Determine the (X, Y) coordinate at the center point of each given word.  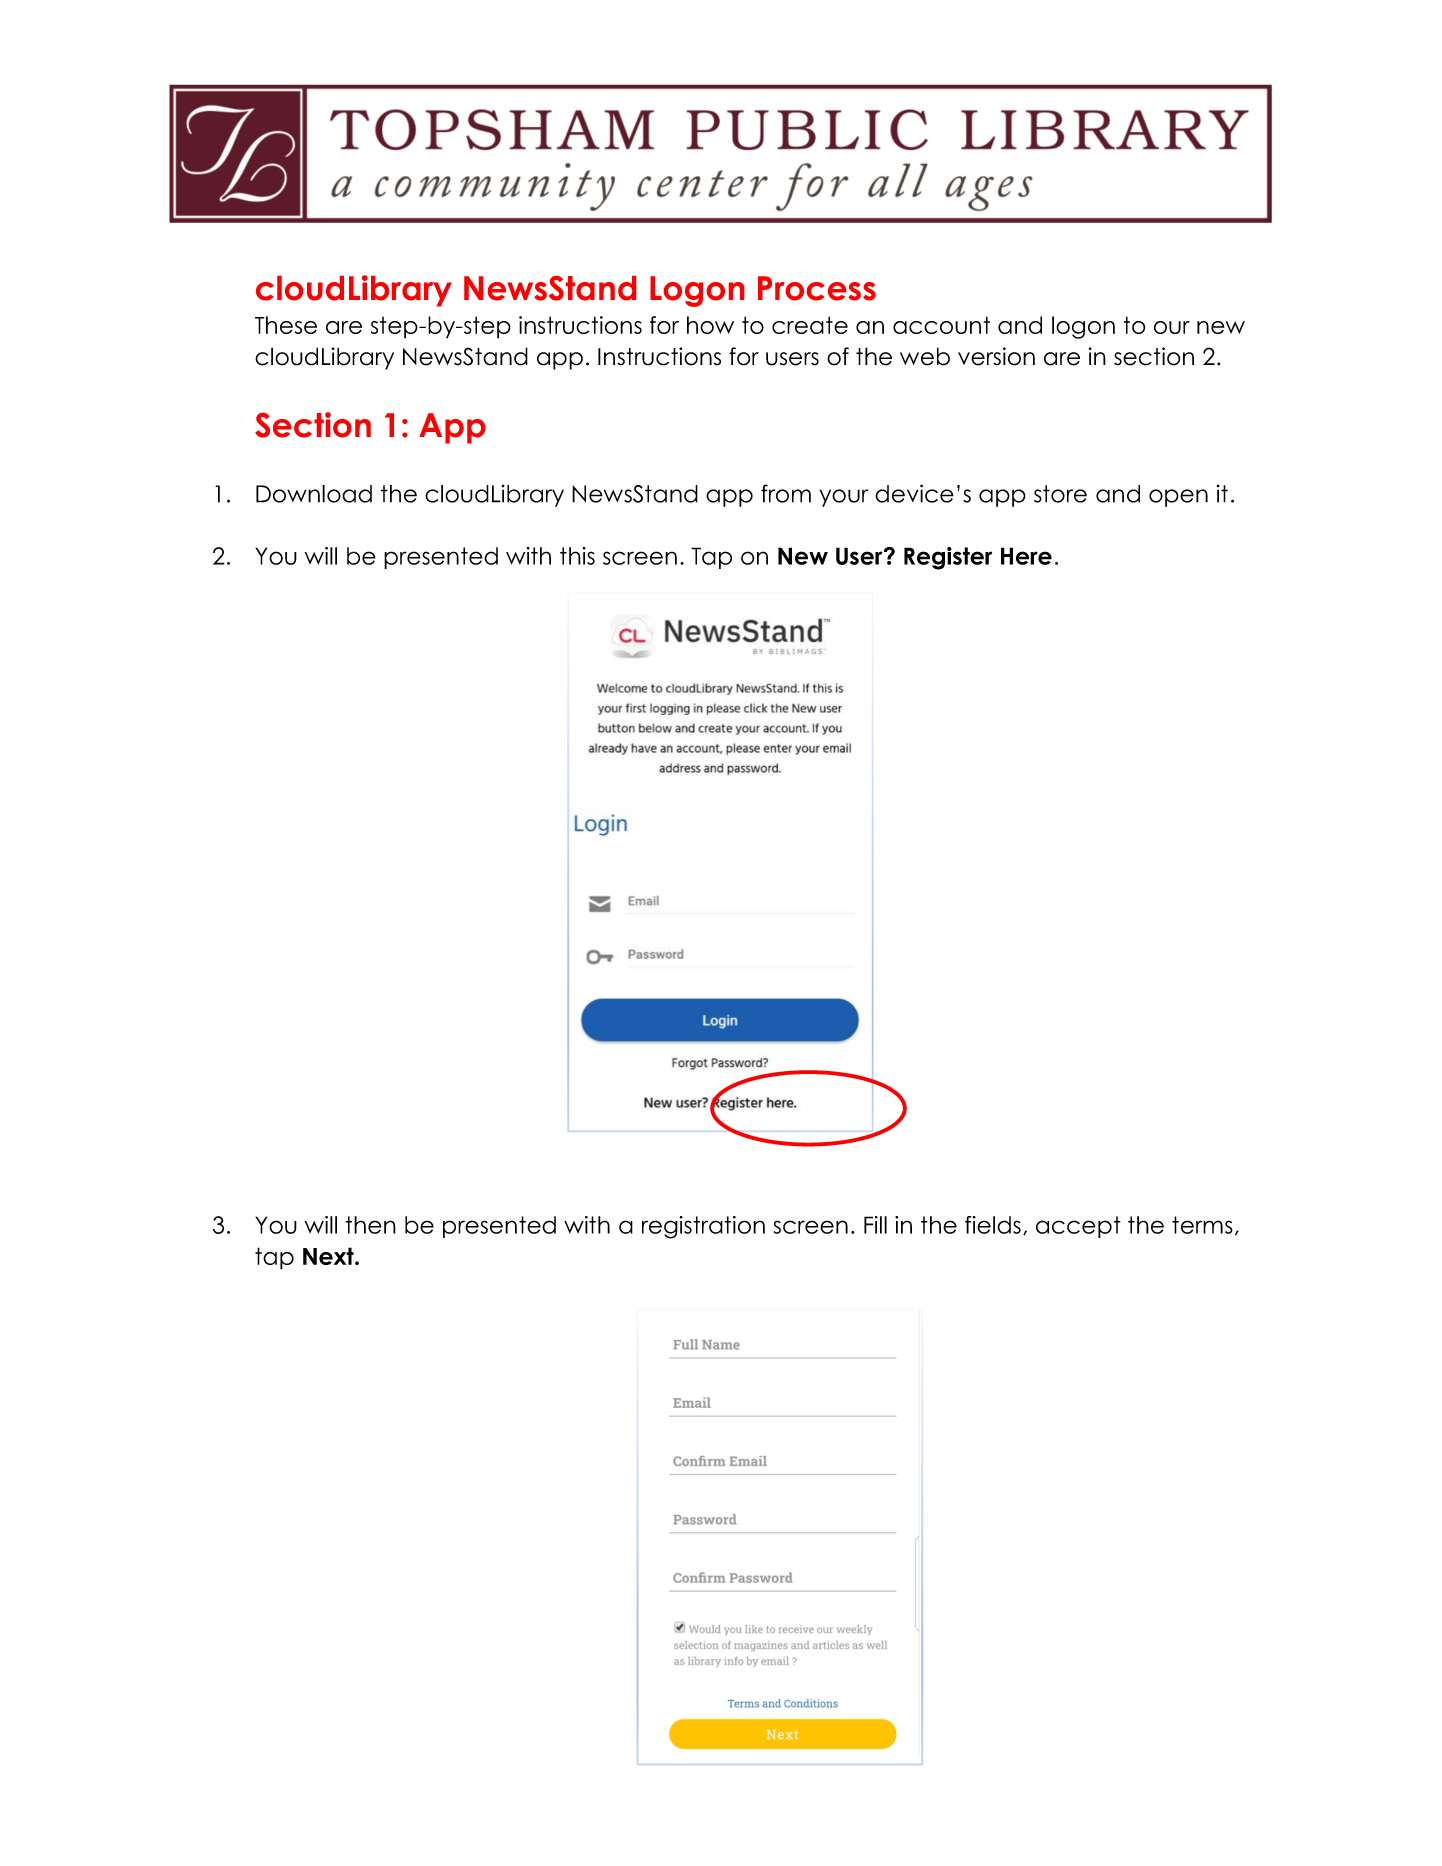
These (286, 325)
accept (1078, 1227)
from (786, 493)
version (996, 356)
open (1178, 498)
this (577, 556)
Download (314, 494)
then (370, 1225)
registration (703, 1227)
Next (329, 1256)
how (710, 325)
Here (1026, 556)
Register (948, 558)
